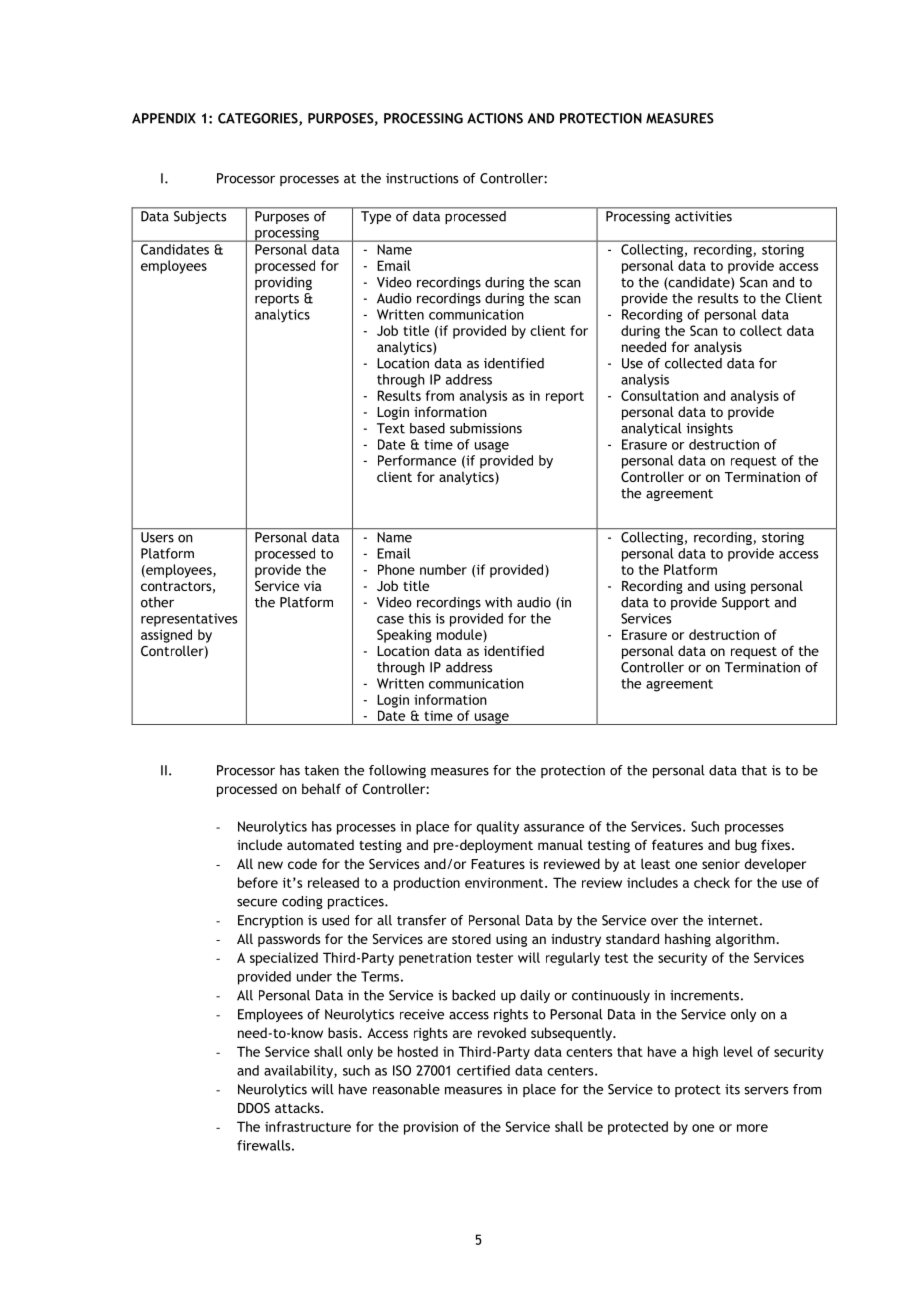  I want to click on DDOS, so click(254, 1108).
